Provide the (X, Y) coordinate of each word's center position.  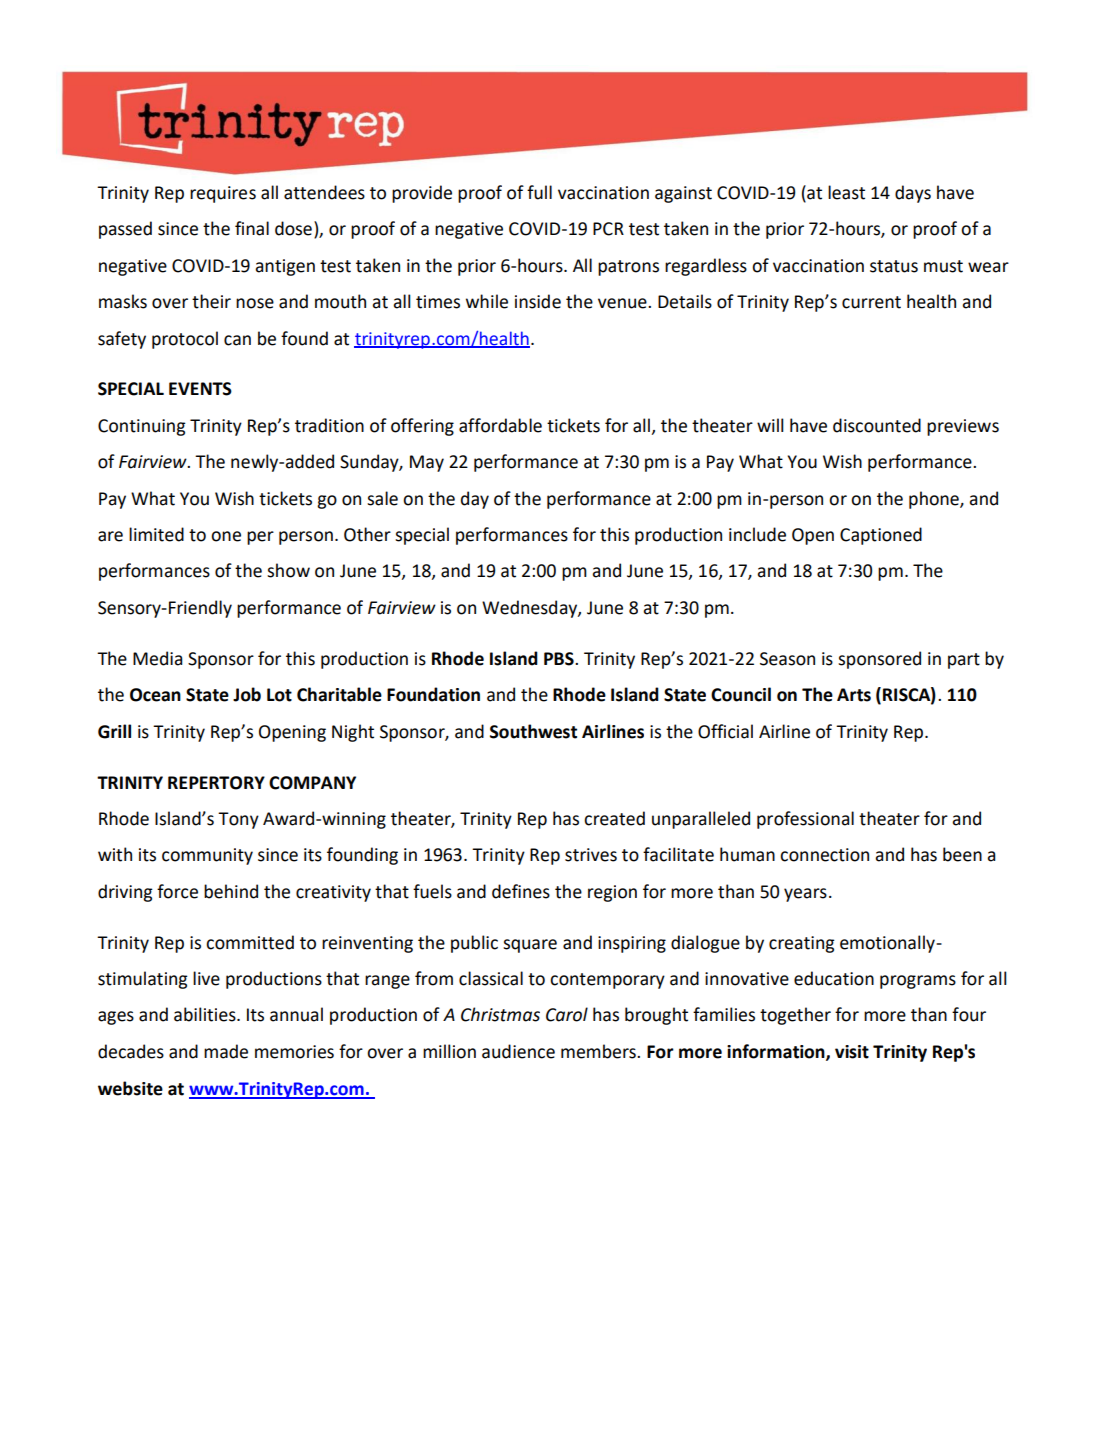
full (539, 192)
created (614, 818)
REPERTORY (216, 783)
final (252, 228)
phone (935, 500)
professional (805, 820)
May (427, 463)
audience (518, 1051)
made (226, 1051)
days (913, 194)
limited (156, 534)
